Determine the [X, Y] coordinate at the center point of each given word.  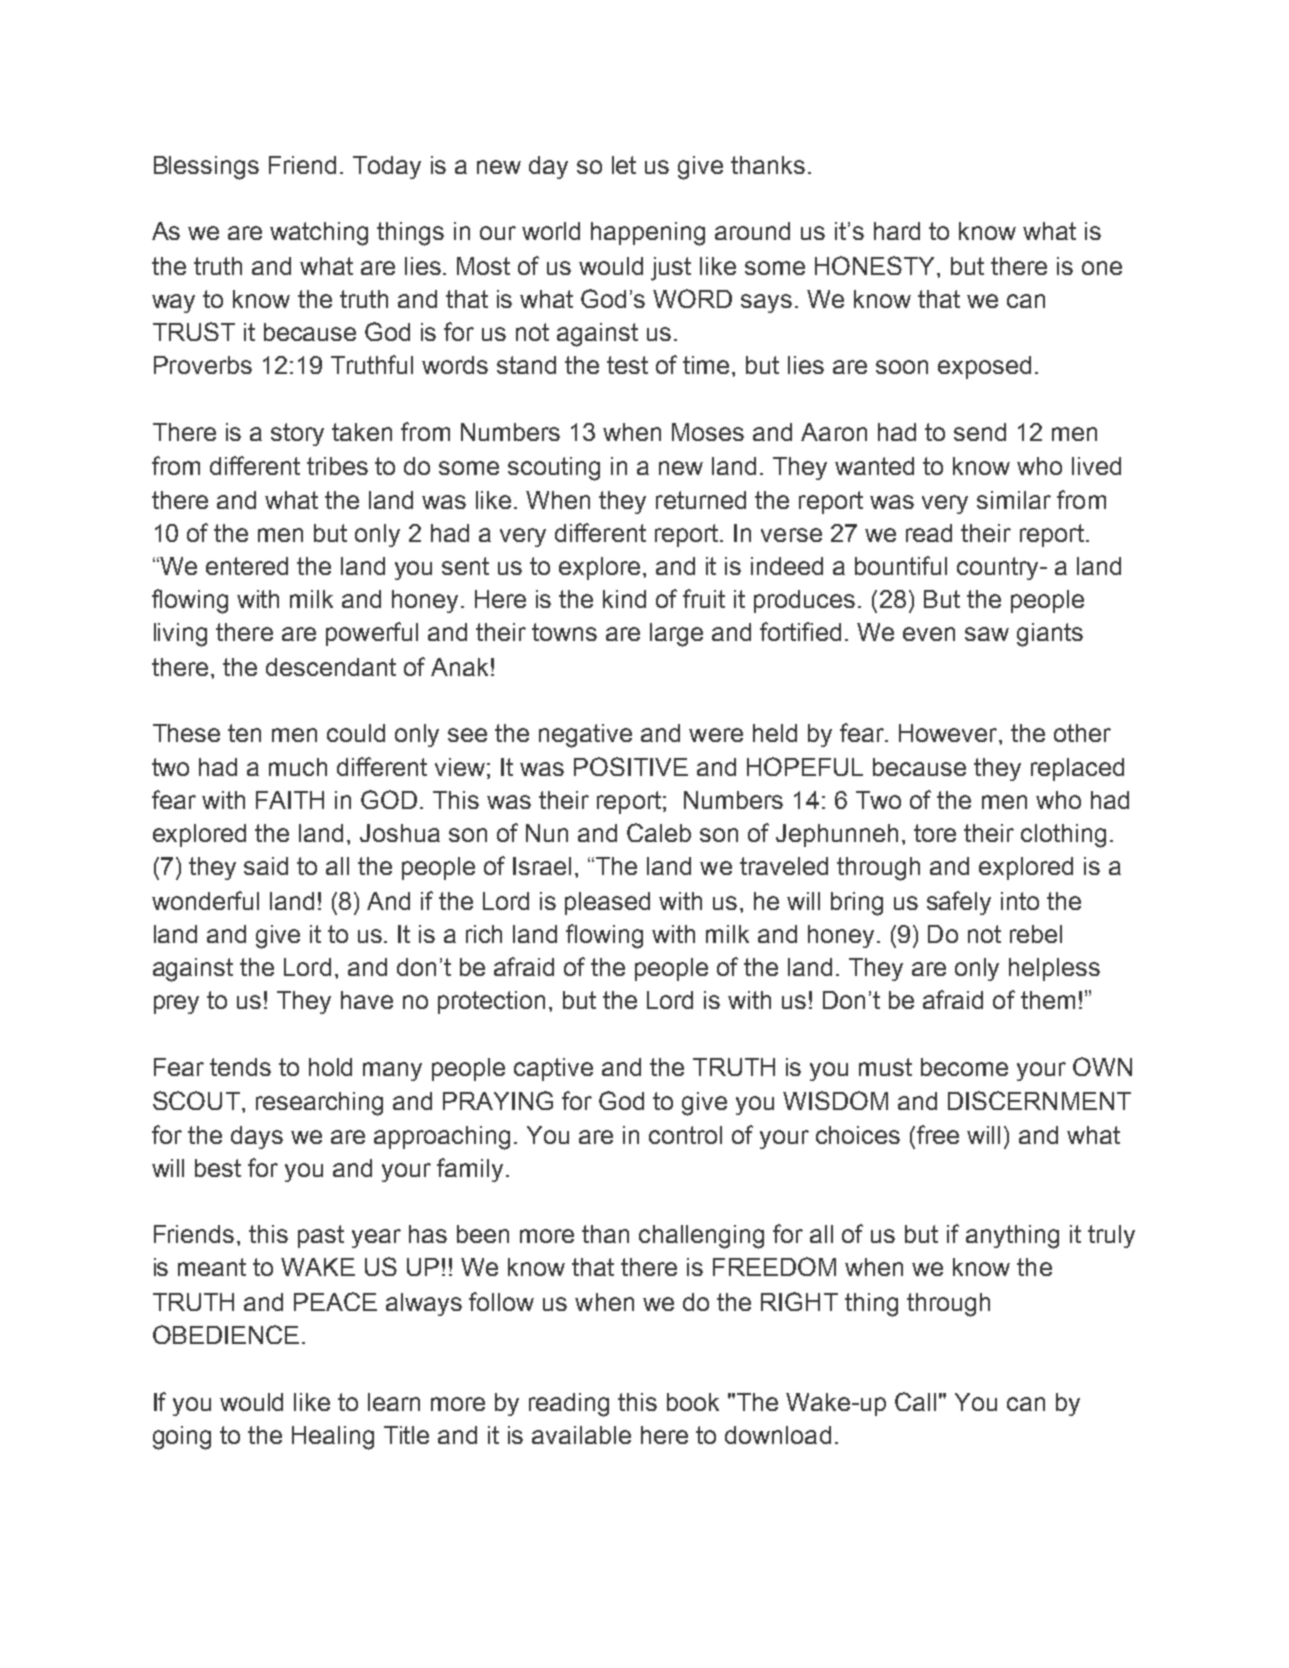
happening [648, 234]
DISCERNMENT [1039, 1100]
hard [897, 231]
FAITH [290, 800]
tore [935, 833]
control [685, 1135]
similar [1014, 500]
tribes [337, 466]
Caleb [659, 832]
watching [319, 234]
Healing [333, 1438]
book [693, 1402]
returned [701, 500]
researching [319, 1104]
